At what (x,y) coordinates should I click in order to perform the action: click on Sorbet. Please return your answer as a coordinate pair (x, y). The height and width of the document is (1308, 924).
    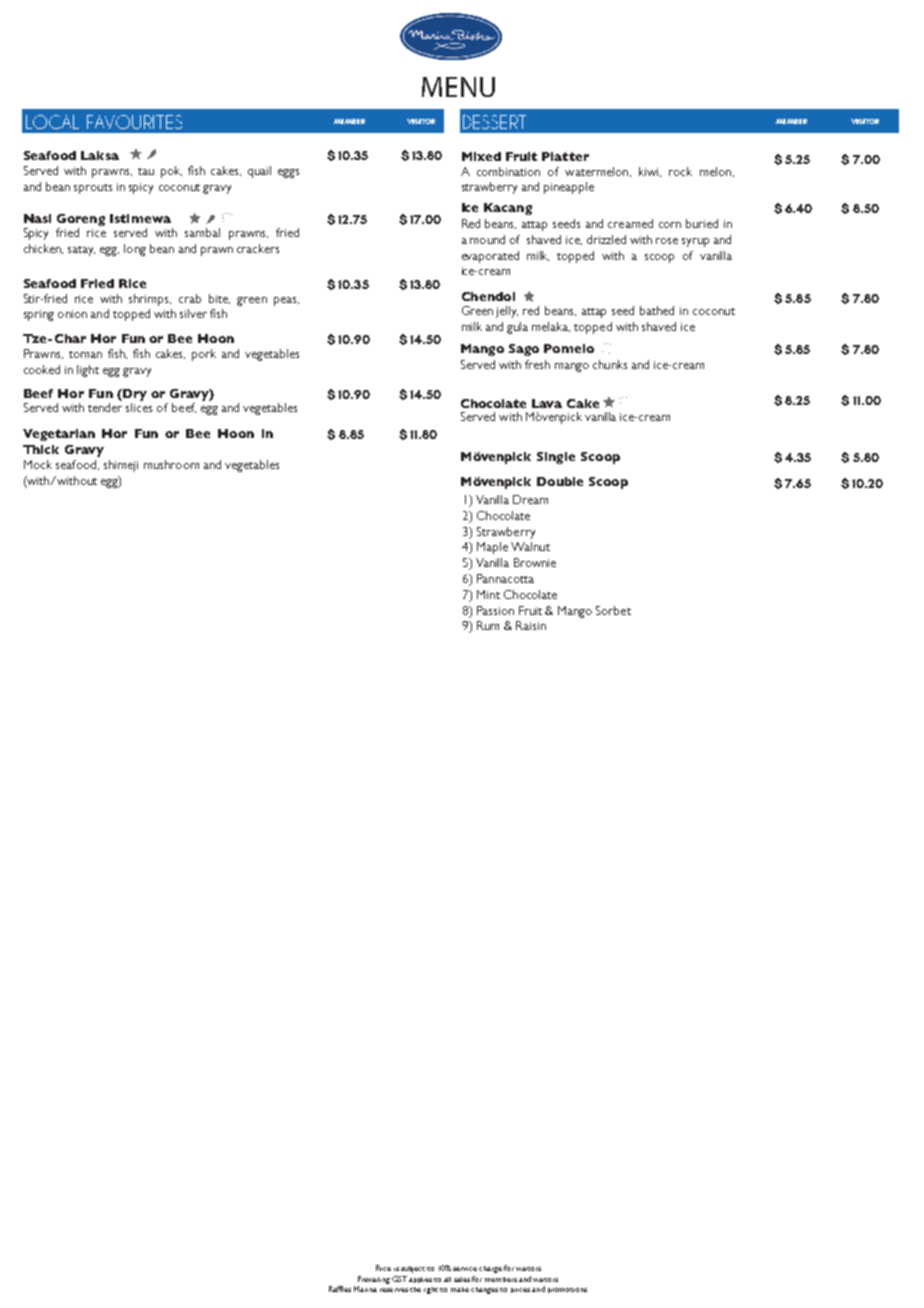
    Looking at the image, I should click on (613, 610).
